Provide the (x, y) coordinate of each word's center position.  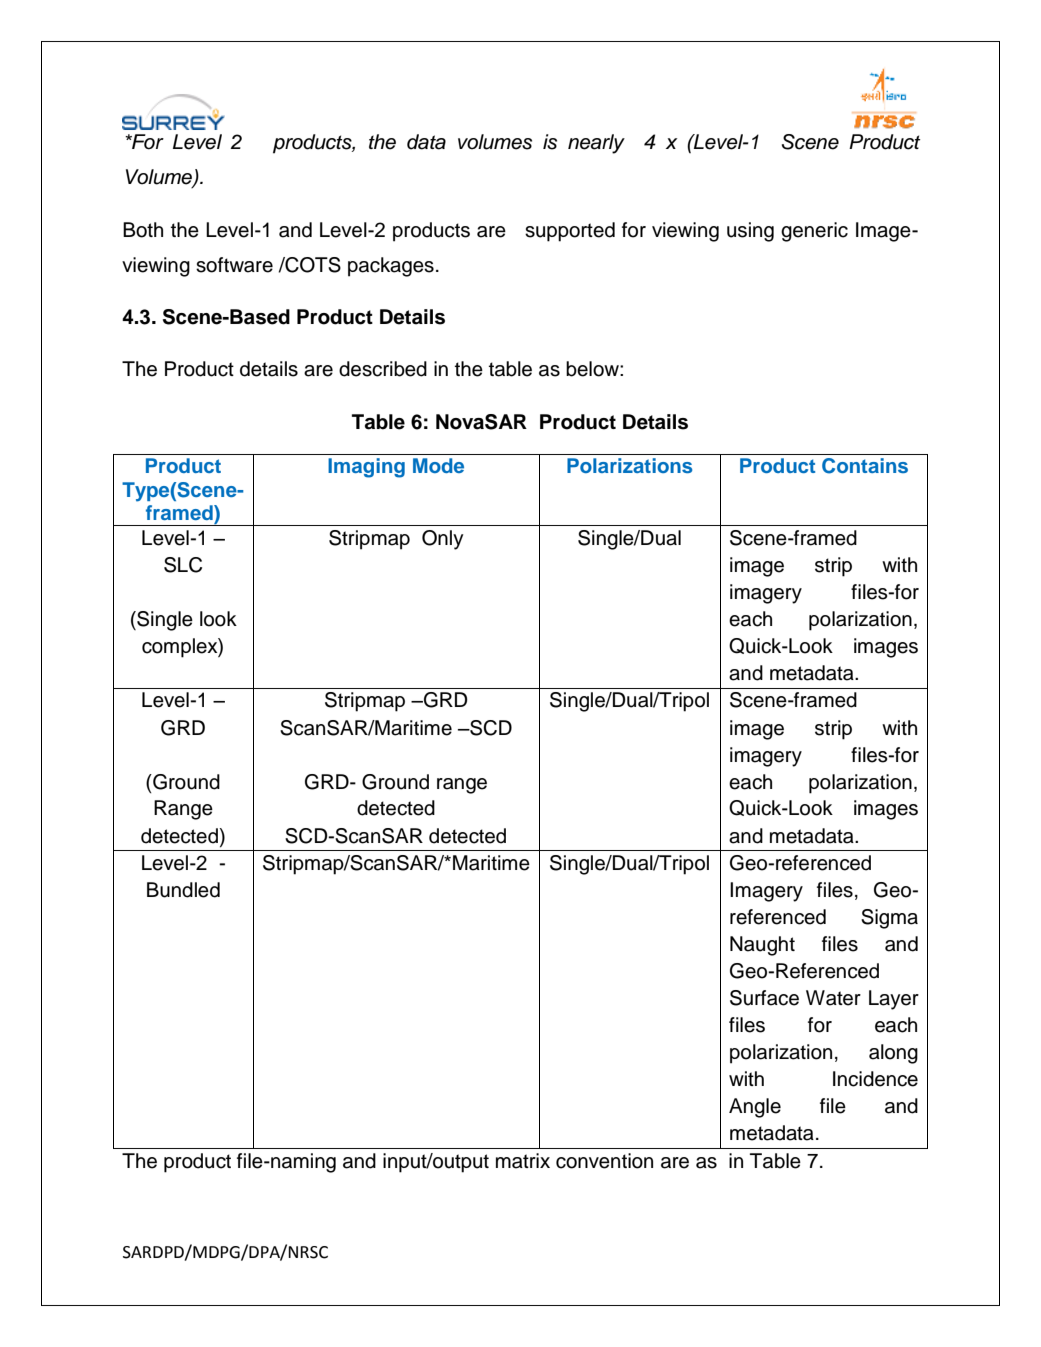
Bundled (183, 890)
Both (143, 230)
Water (833, 998)
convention (604, 1161)
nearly (596, 144)
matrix (523, 1161)
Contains (865, 466)
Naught (762, 946)
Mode (438, 465)
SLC (183, 565)
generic (814, 232)
